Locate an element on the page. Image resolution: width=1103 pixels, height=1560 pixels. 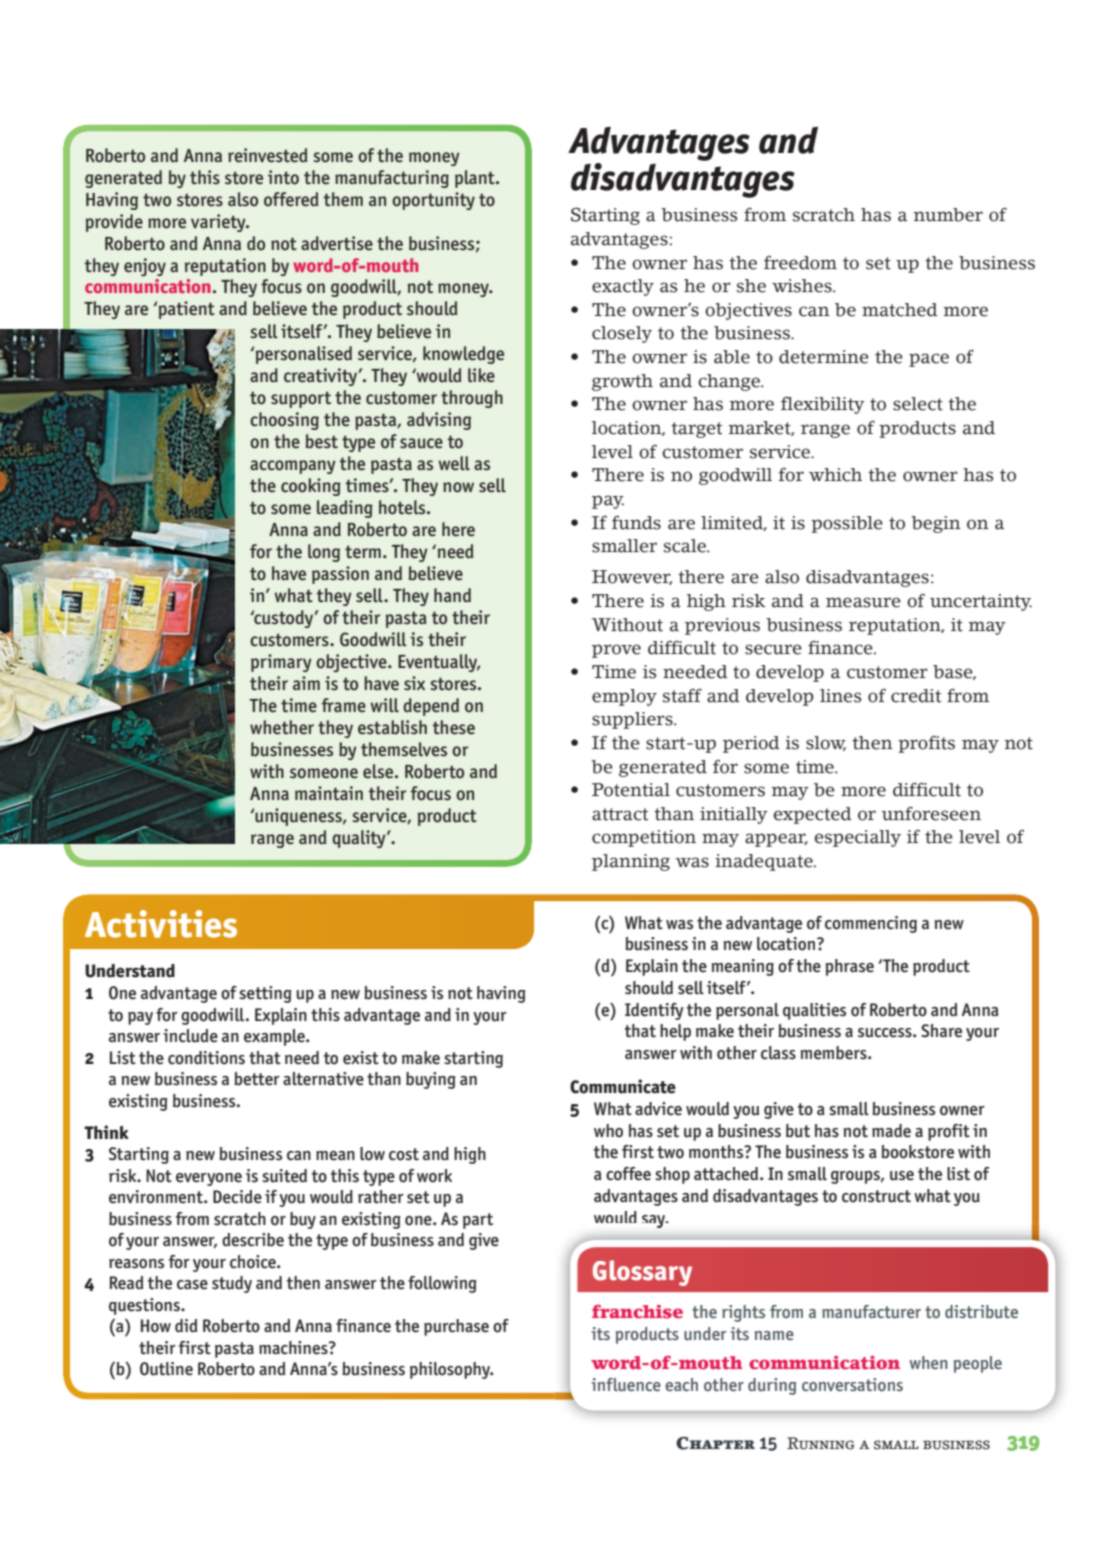
number is located at coordinates (948, 215).
